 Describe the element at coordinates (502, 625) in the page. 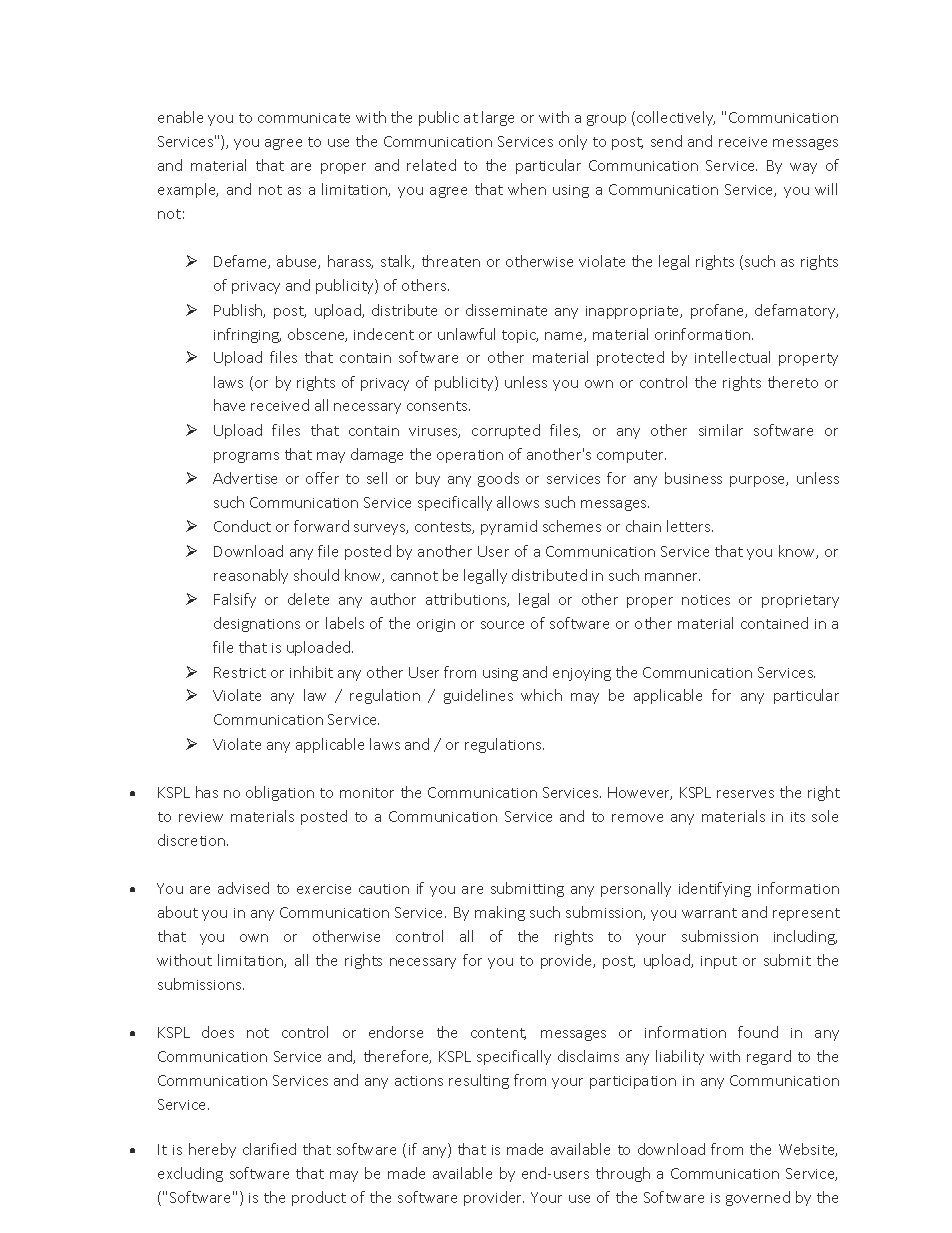

I see `source` at that location.
